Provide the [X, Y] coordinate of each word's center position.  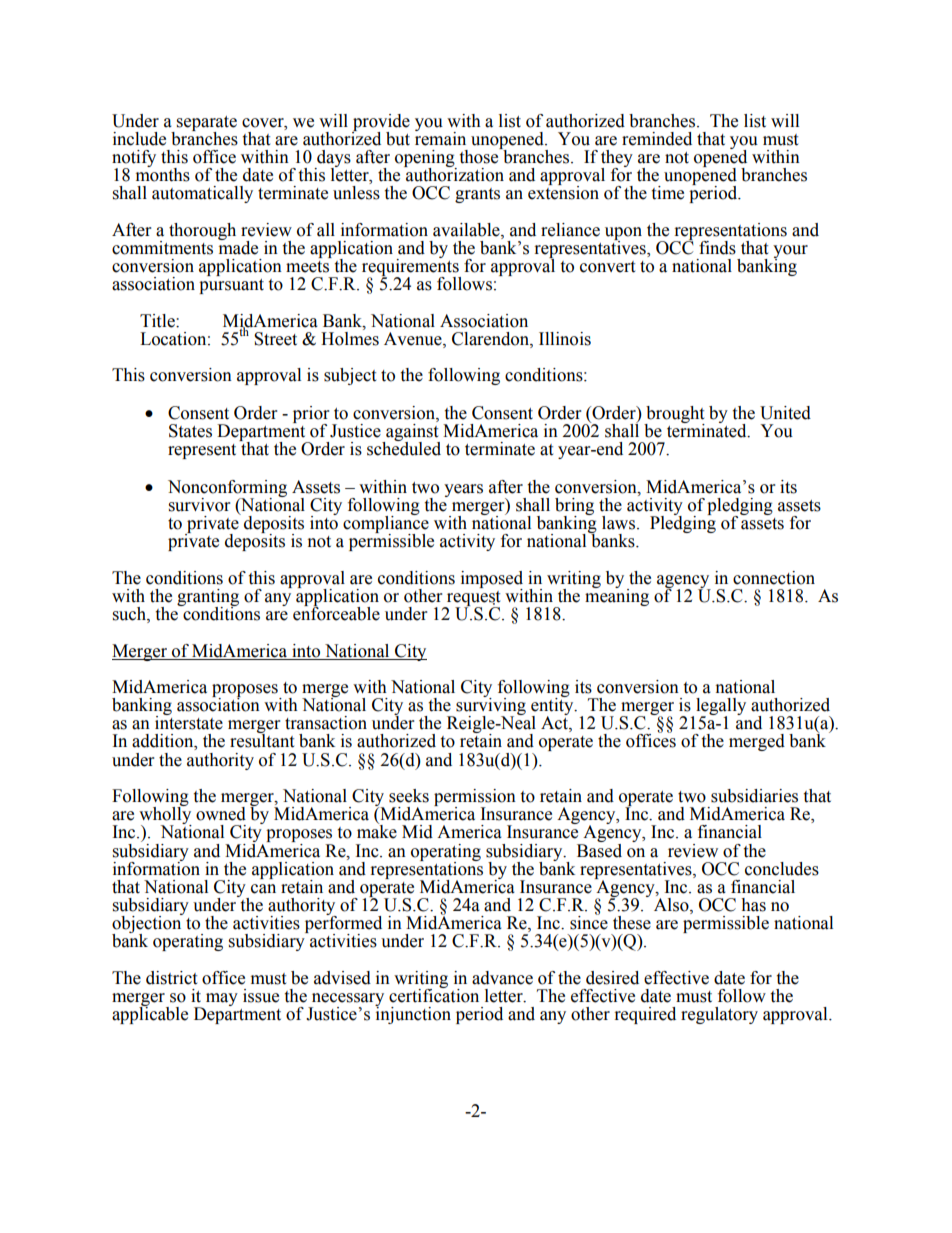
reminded [657, 139]
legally [721, 708]
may [220, 1001]
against [412, 432]
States [190, 431]
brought [674, 415]
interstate [189, 722]
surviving [490, 707]
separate [207, 124]
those [480, 156]
